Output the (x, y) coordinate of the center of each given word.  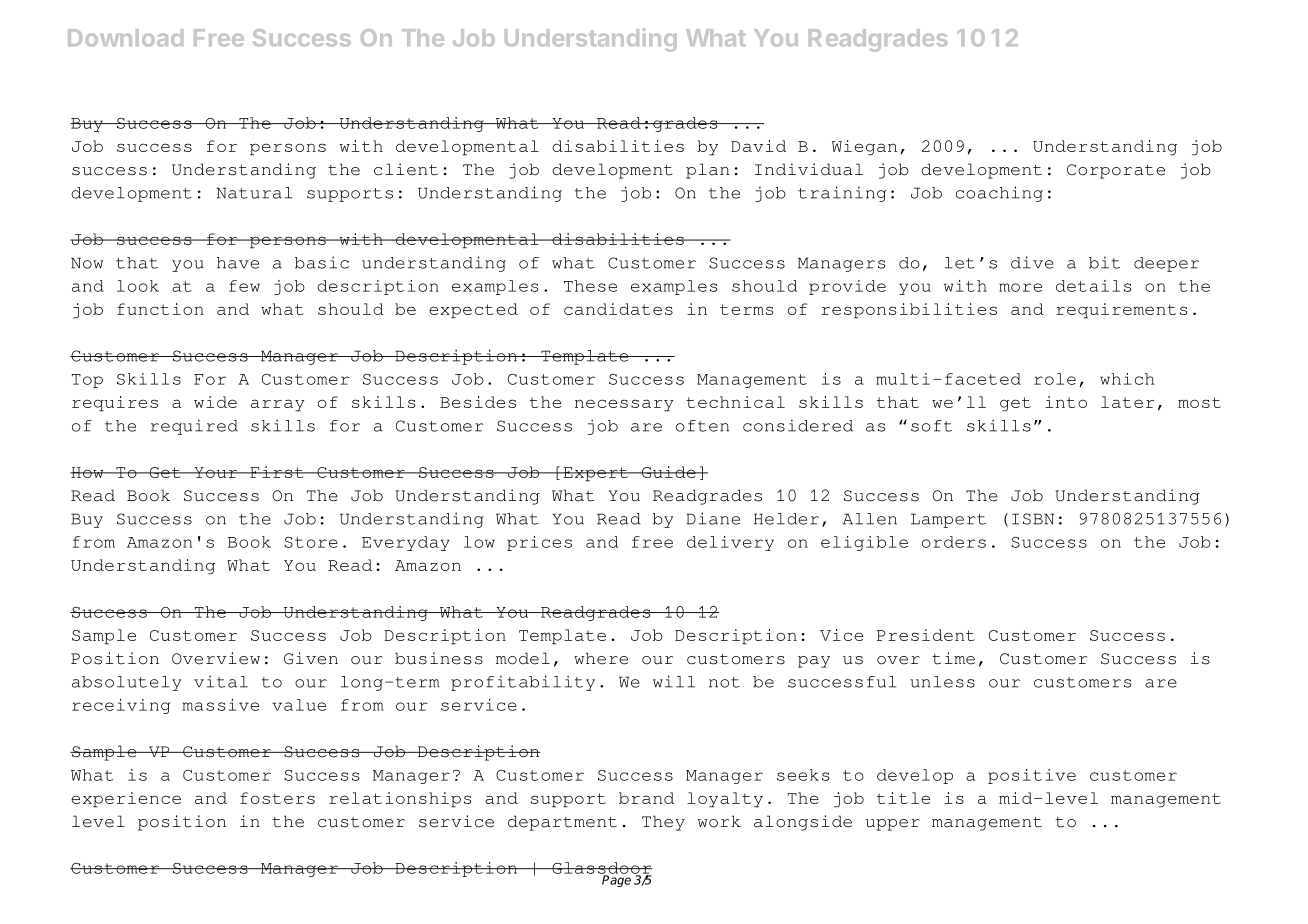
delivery (730, 543)
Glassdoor (601, 869)
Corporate (1116, 171)
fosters (277, 798)
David (758, 146)
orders (954, 542)
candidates (618, 309)
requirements (1122, 311)
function (160, 309)
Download (125, 38)
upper (892, 825)
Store (311, 542)
